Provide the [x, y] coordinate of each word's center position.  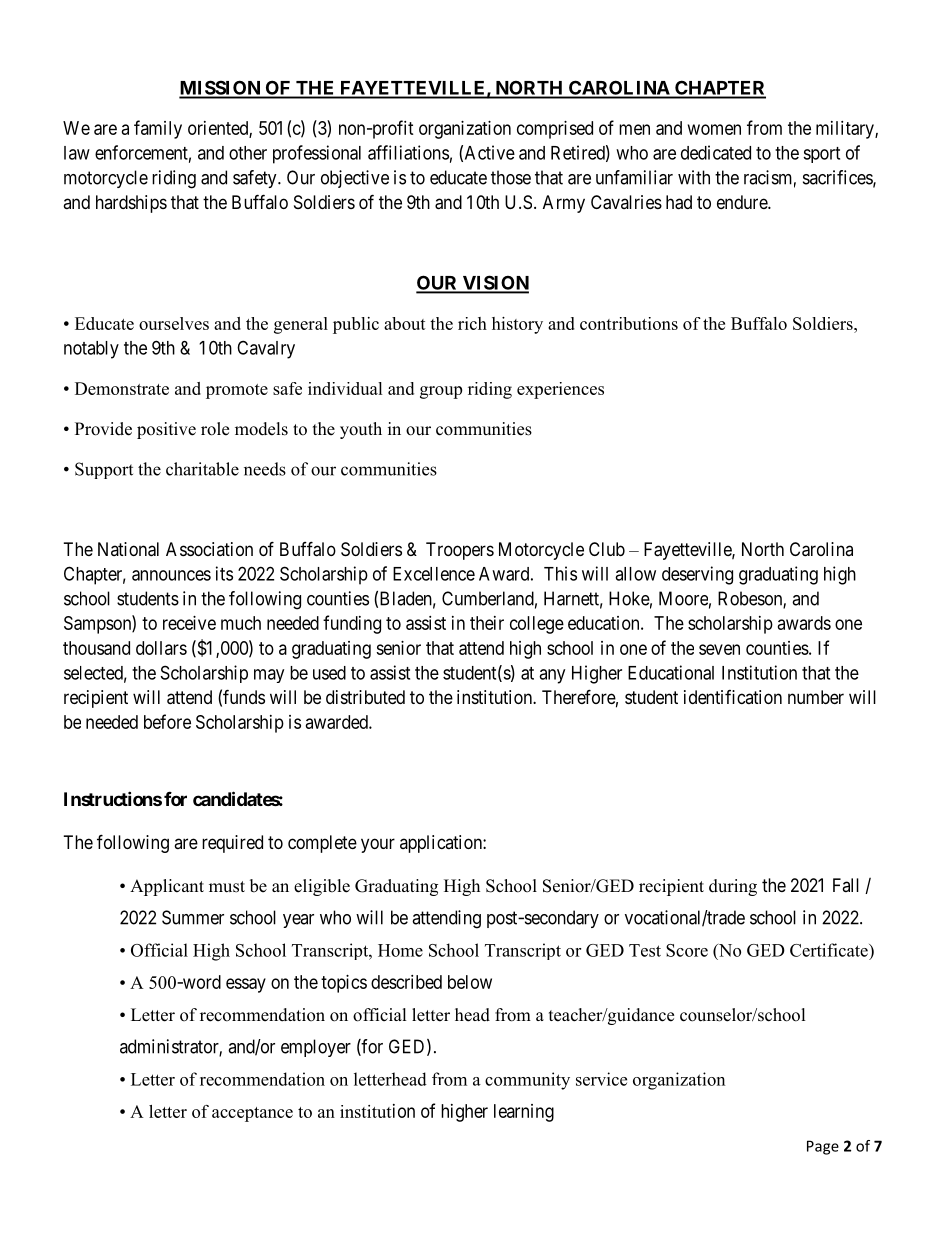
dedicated [716, 152]
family [158, 129]
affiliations [408, 152]
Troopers [460, 551]
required [232, 844]
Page [823, 1147]
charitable [202, 469]
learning [524, 1113]
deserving [697, 575]
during [733, 887]
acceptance [252, 1114]
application [442, 844]
